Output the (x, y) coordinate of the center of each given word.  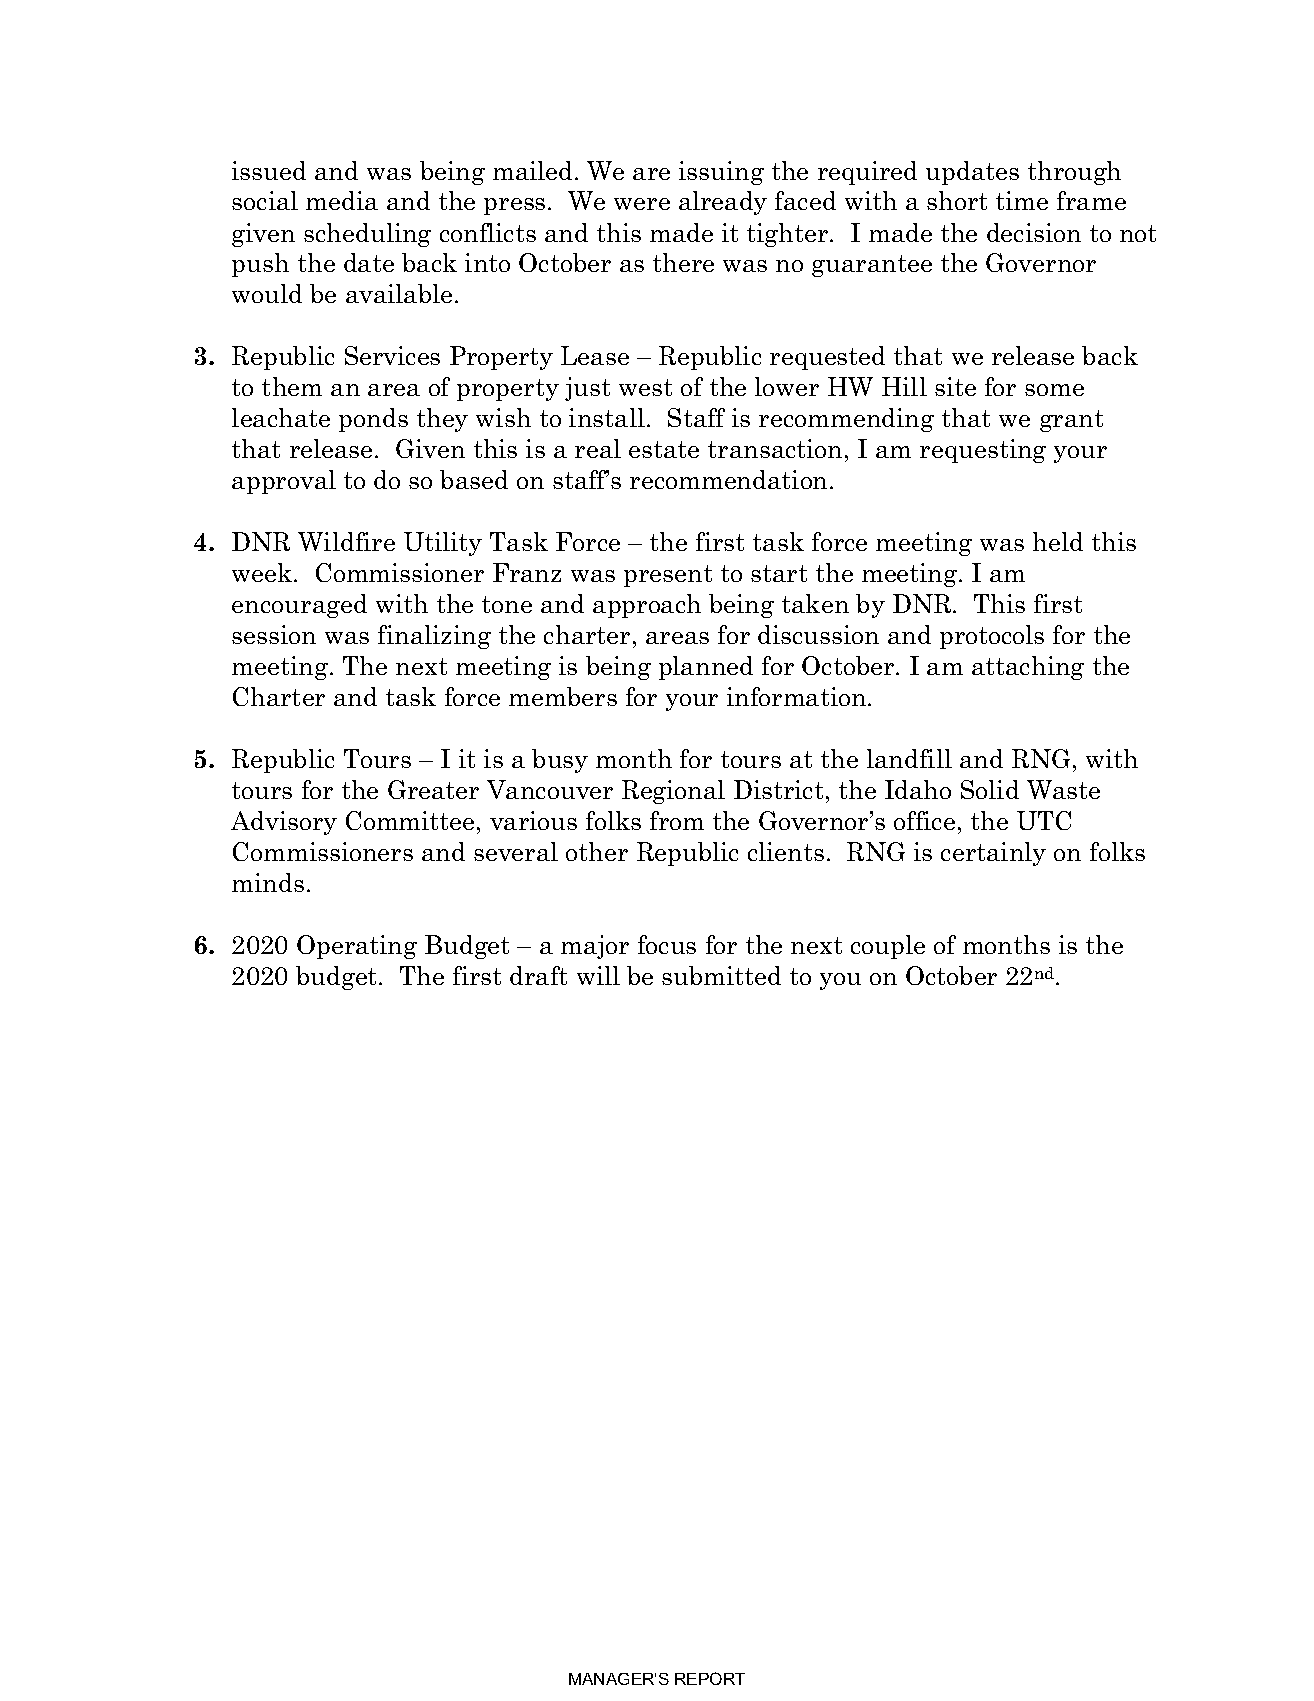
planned (706, 668)
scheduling (367, 235)
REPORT (710, 1678)
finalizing (434, 637)
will (598, 975)
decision (1034, 232)
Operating (357, 947)
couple (888, 947)
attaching (1028, 668)
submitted (721, 975)
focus (667, 944)
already (723, 203)
